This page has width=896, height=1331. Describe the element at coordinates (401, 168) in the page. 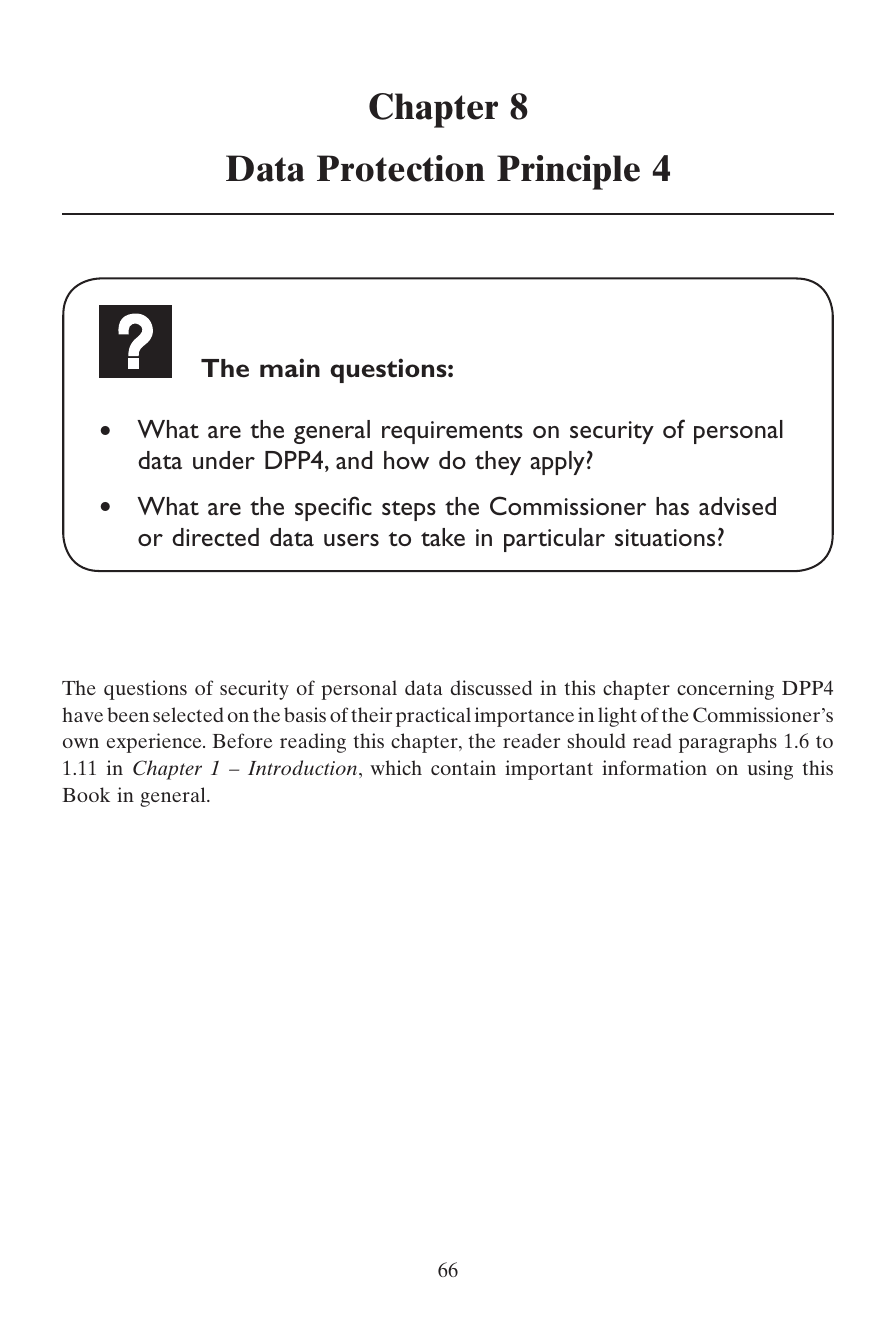

I see `Protection` at that location.
